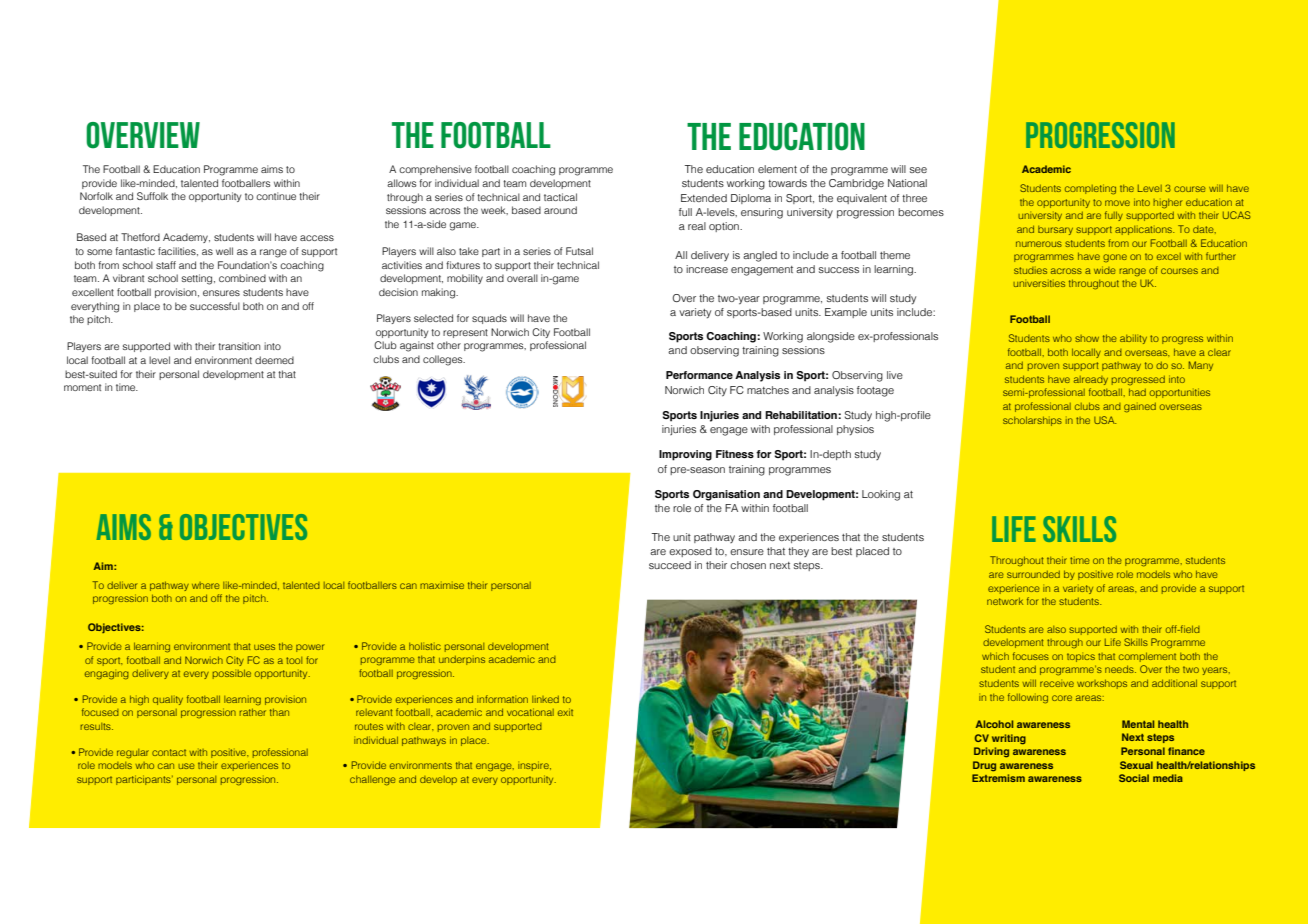 Image resolution: width=1308 pixels, height=924 pixels. I want to click on network, so click(1005, 601).
